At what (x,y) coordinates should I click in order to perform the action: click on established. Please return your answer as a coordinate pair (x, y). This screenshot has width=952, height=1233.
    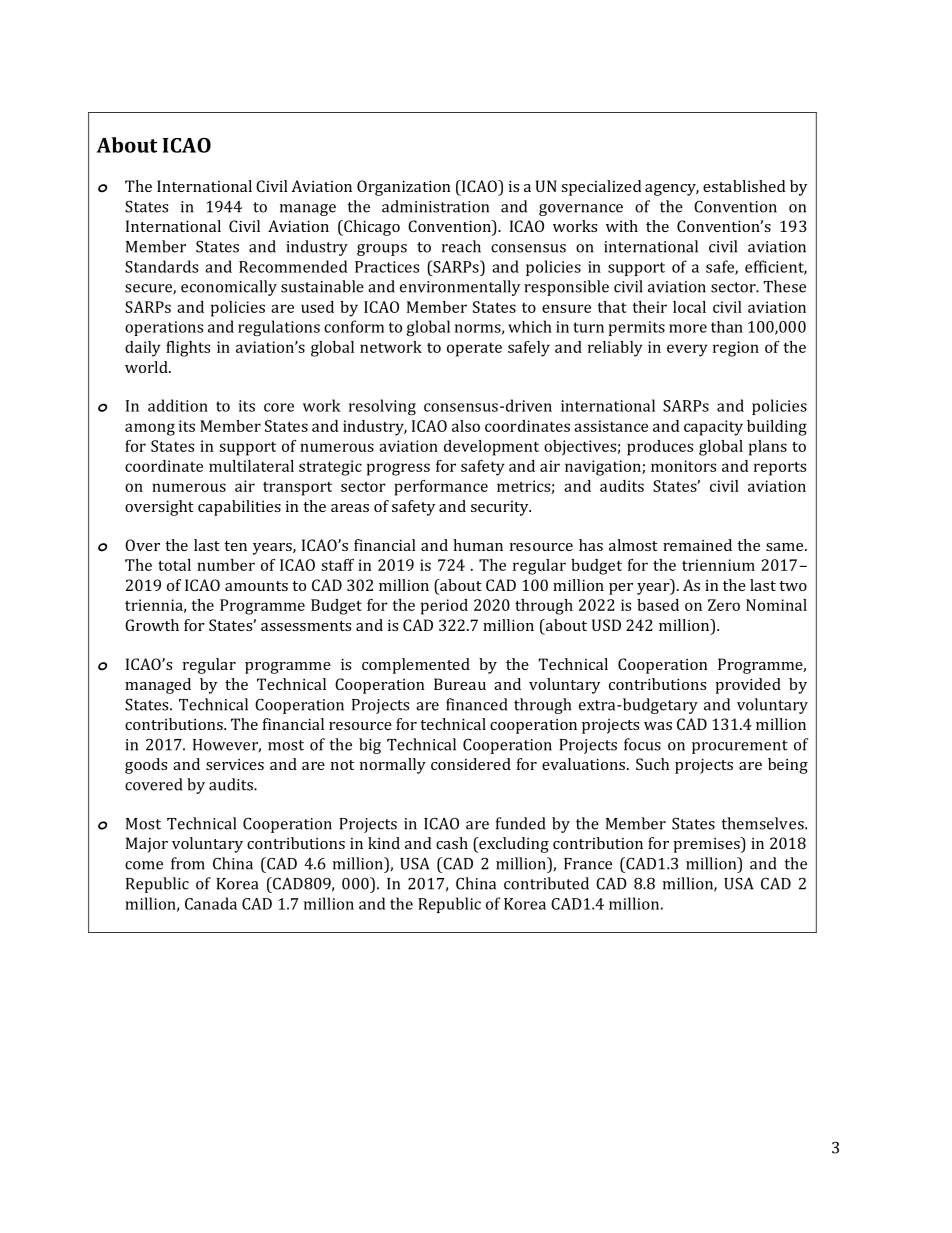
    Looking at the image, I should click on (744, 186).
